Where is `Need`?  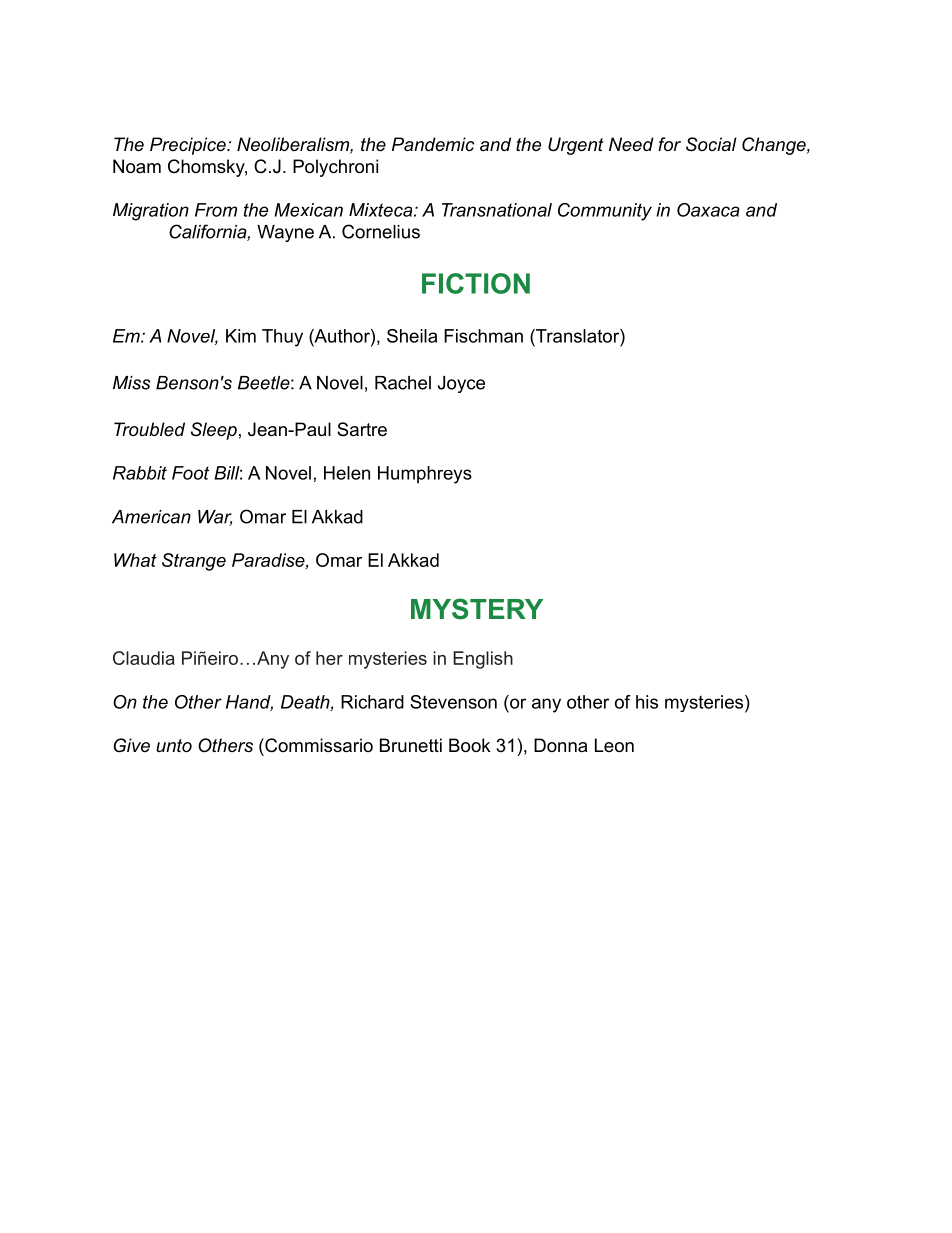
Need is located at coordinates (631, 144).
